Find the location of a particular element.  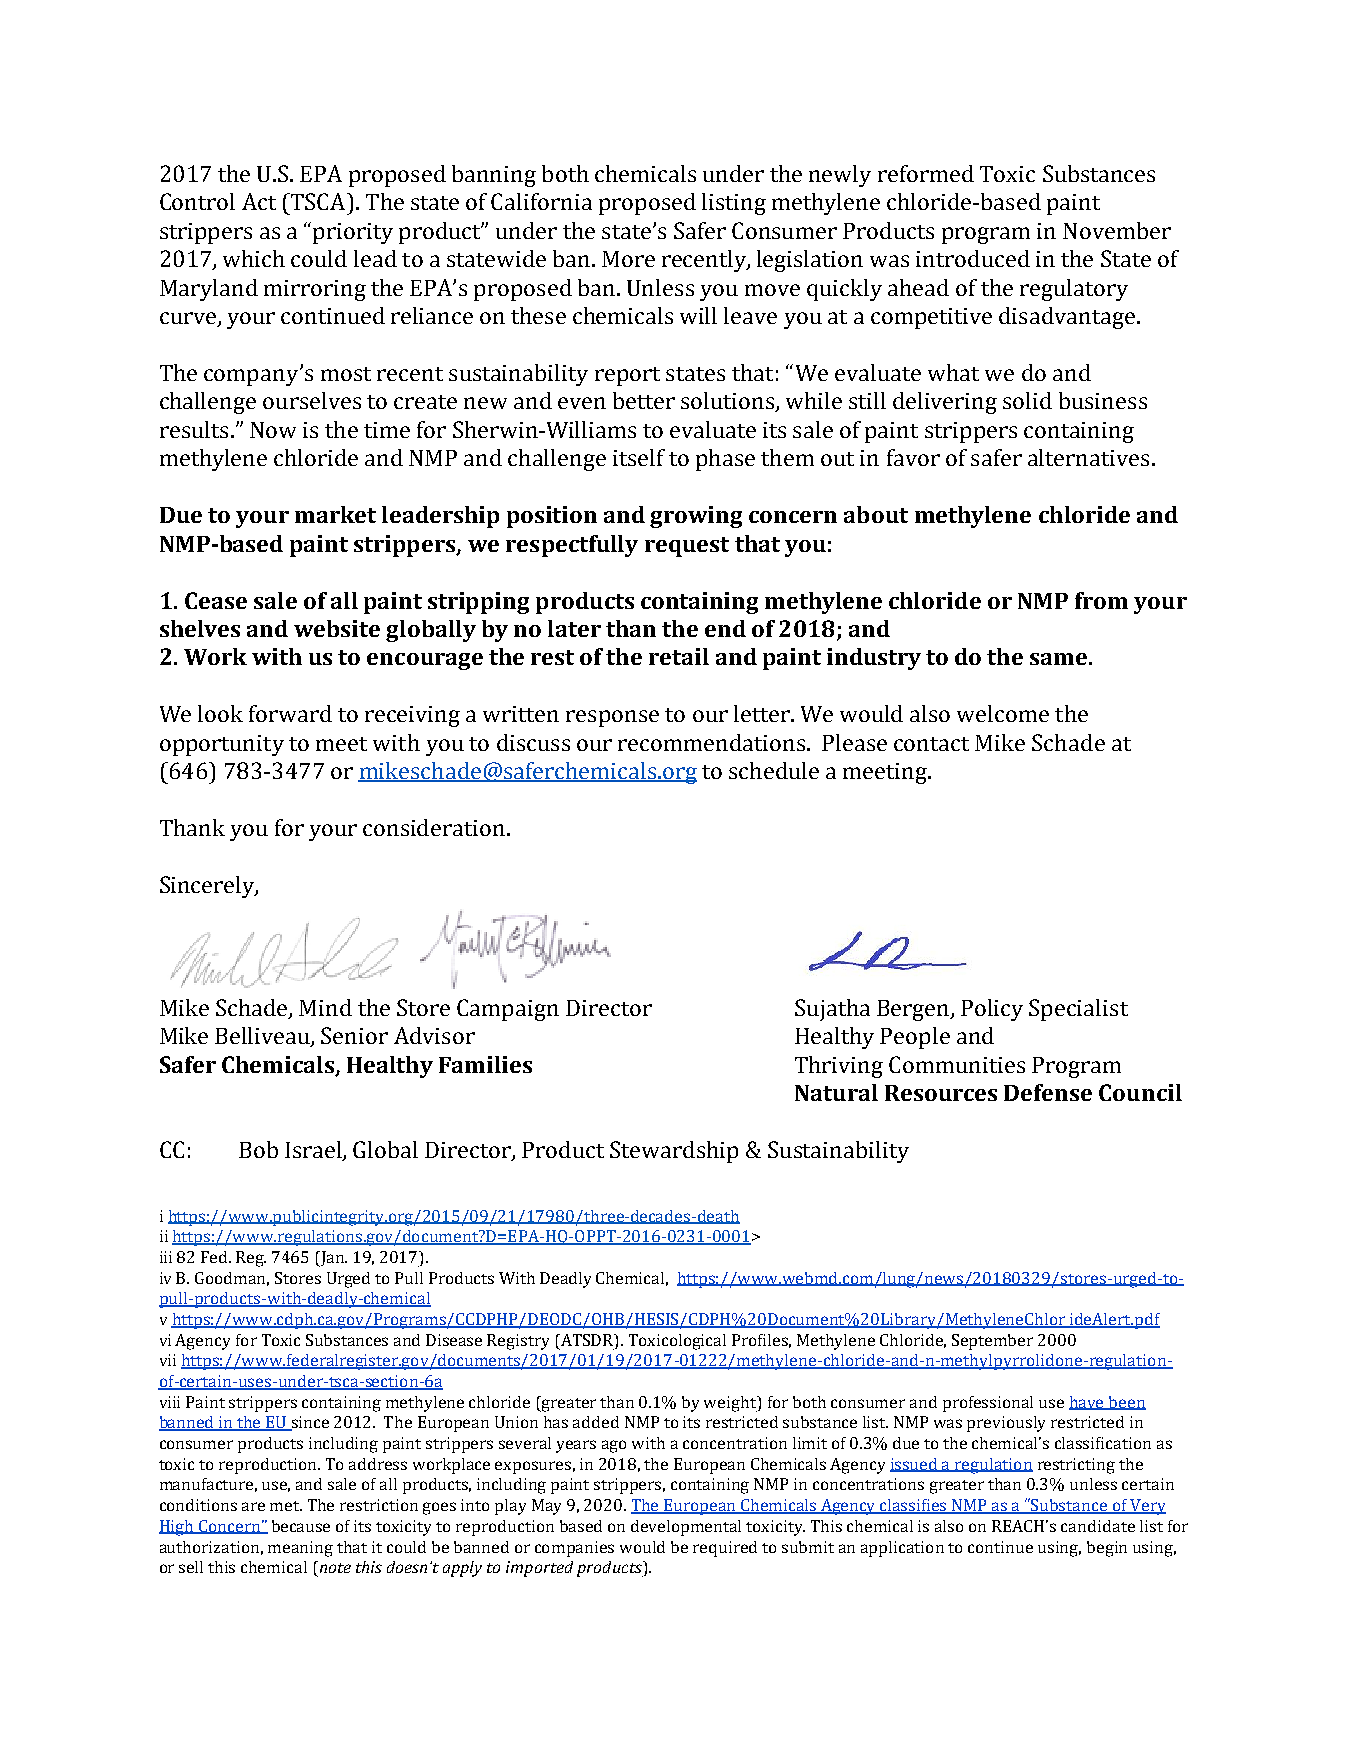

candidate is located at coordinates (1098, 1526).
